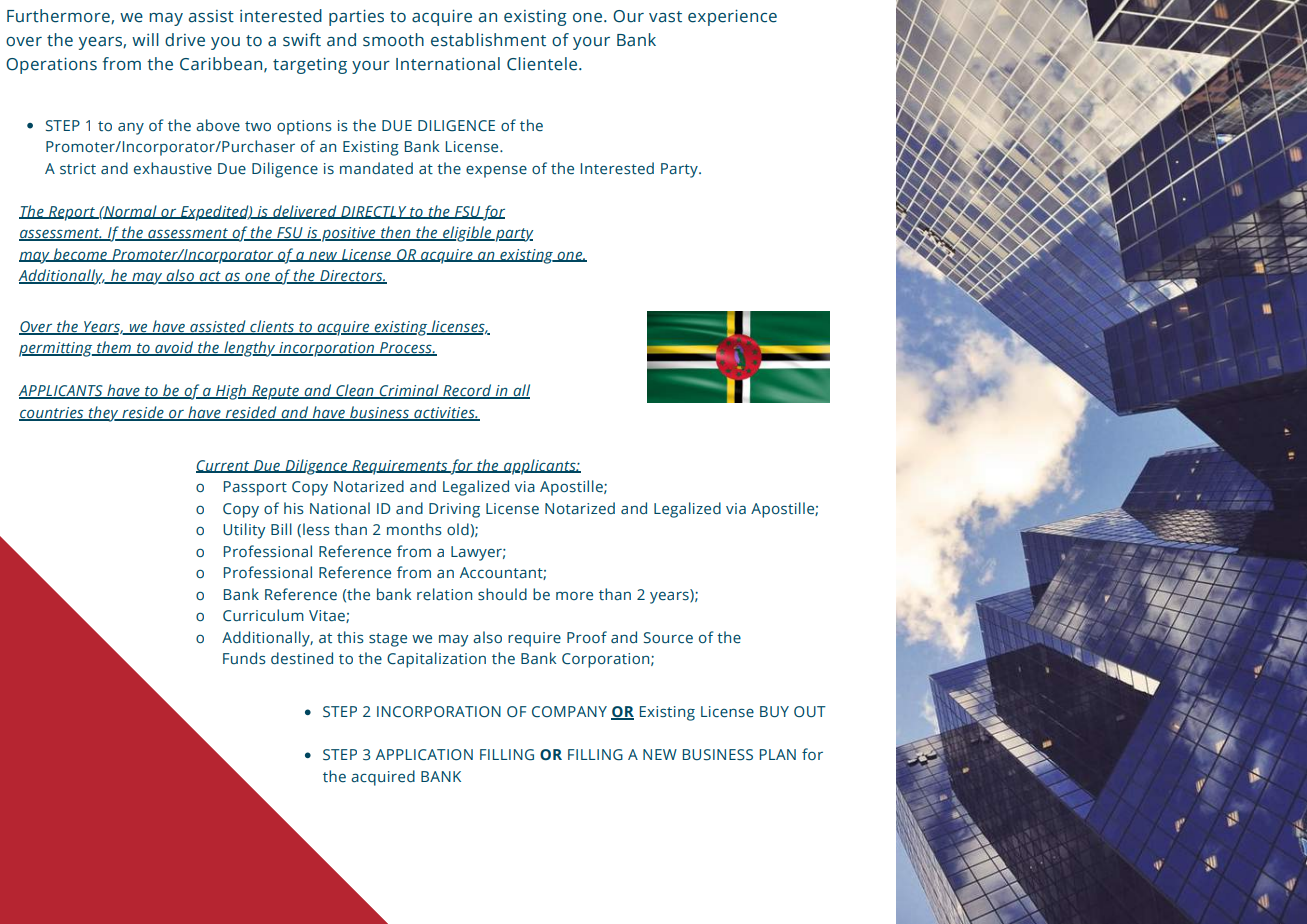 This screenshot has width=1307, height=924. I want to click on Criminal, so click(409, 391).
